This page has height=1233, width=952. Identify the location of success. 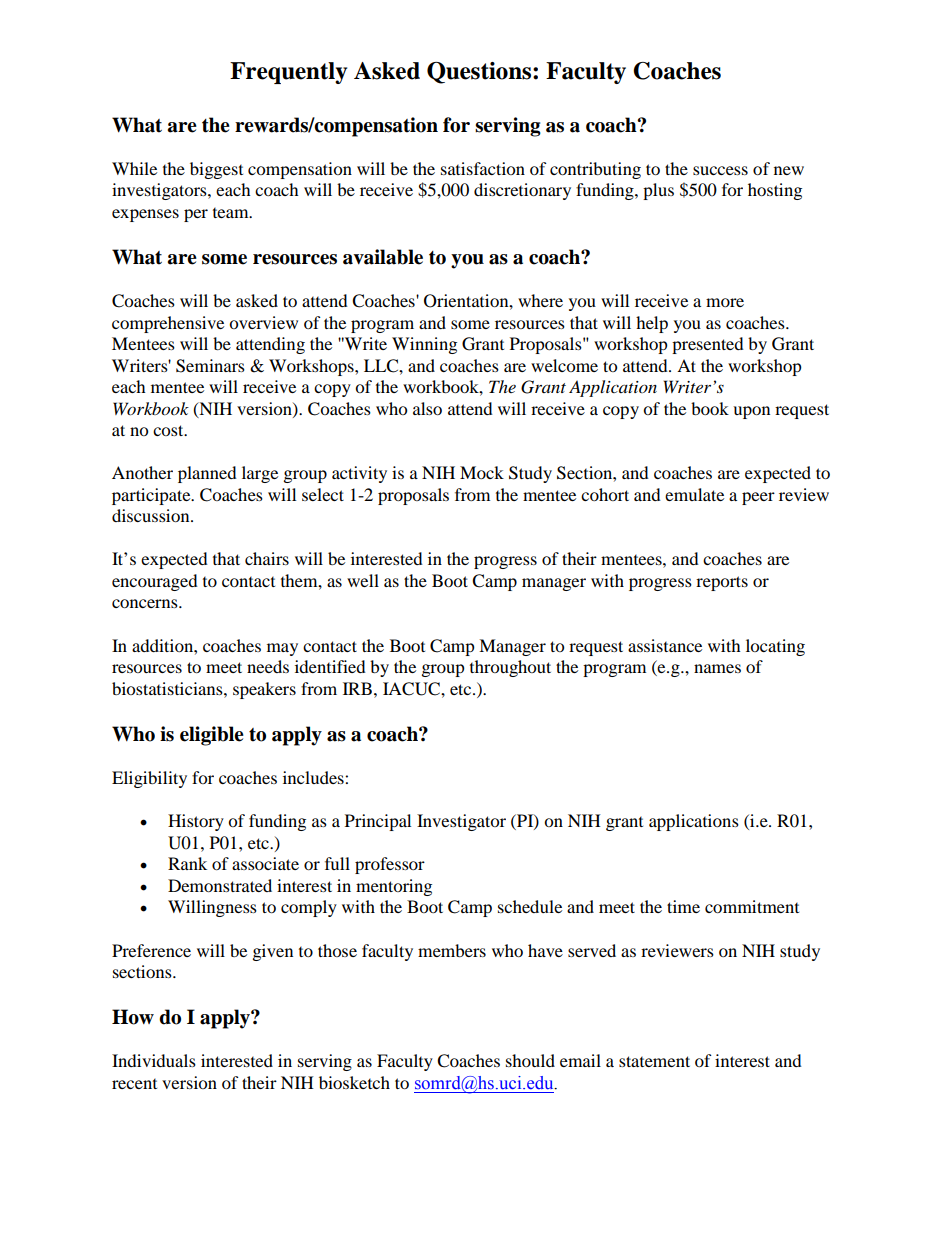
(720, 170).
